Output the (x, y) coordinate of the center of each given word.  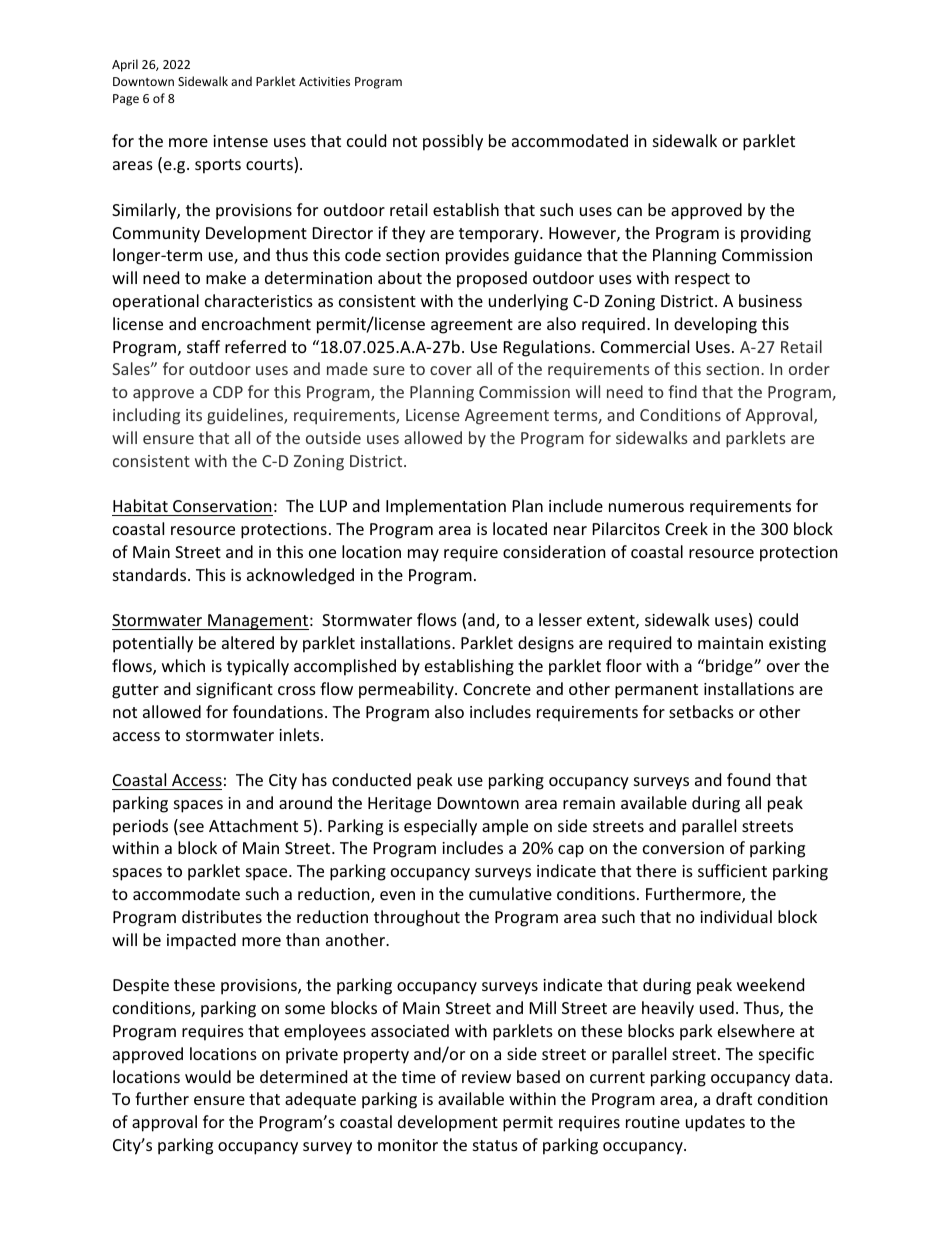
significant (234, 690)
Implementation (446, 507)
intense (240, 141)
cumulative (510, 893)
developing (715, 325)
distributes (222, 916)
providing (776, 234)
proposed (492, 279)
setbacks (701, 711)
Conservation (222, 508)
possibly (453, 142)
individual (736, 916)
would (208, 1076)
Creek (686, 528)
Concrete (497, 689)
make (226, 277)
